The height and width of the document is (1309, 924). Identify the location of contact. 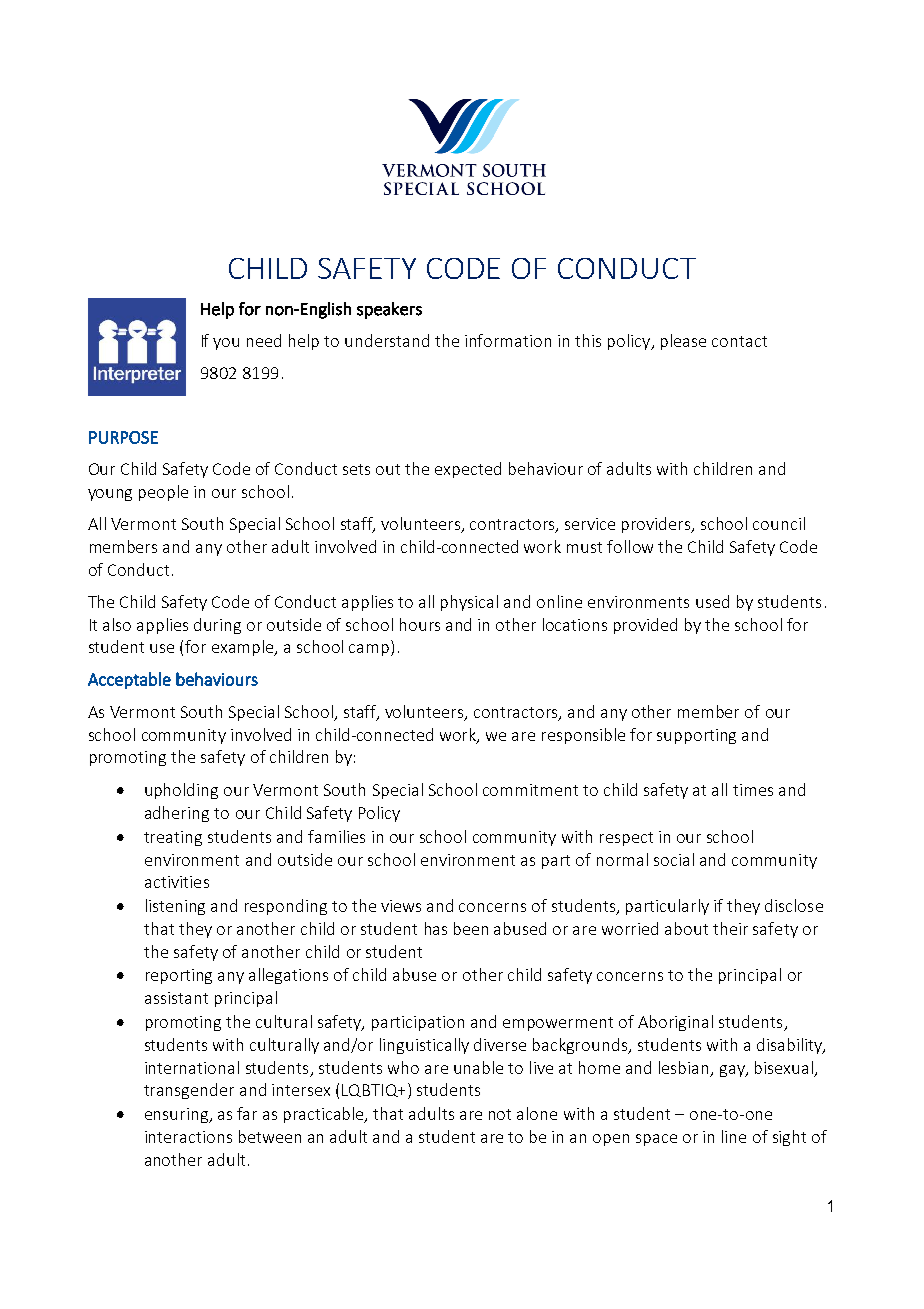
(739, 341).
